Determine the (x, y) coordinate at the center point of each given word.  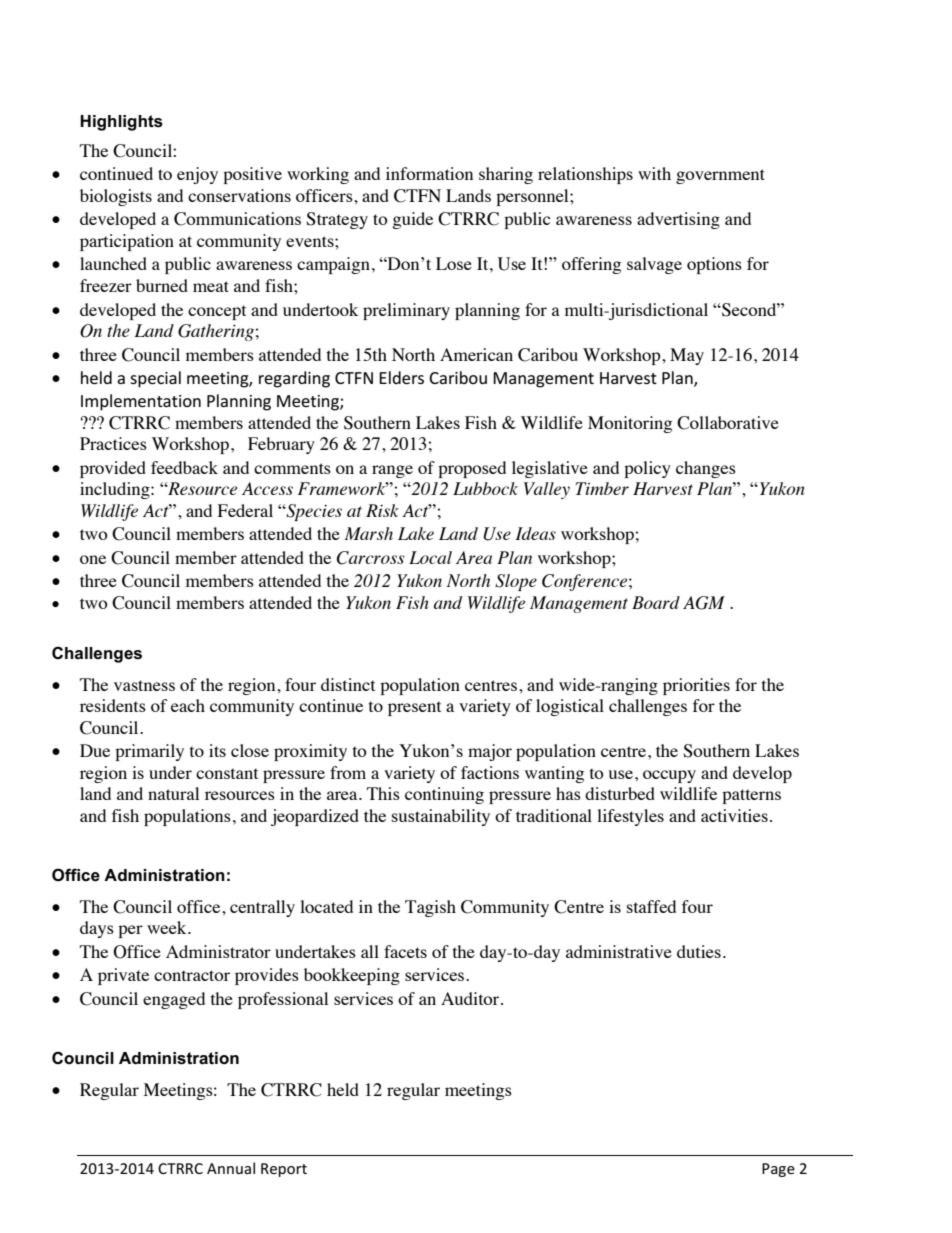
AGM (704, 603)
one (93, 559)
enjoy (197, 175)
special (155, 379)
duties (699, 951)
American (476, 354)
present (414, 708)
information (429, 173)
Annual (231, 1168)
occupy (669, 776)
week (168, 927)
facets (405, 951)
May (687, 356)
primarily (149, 752)
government (720, 176)
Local (430, 557)
